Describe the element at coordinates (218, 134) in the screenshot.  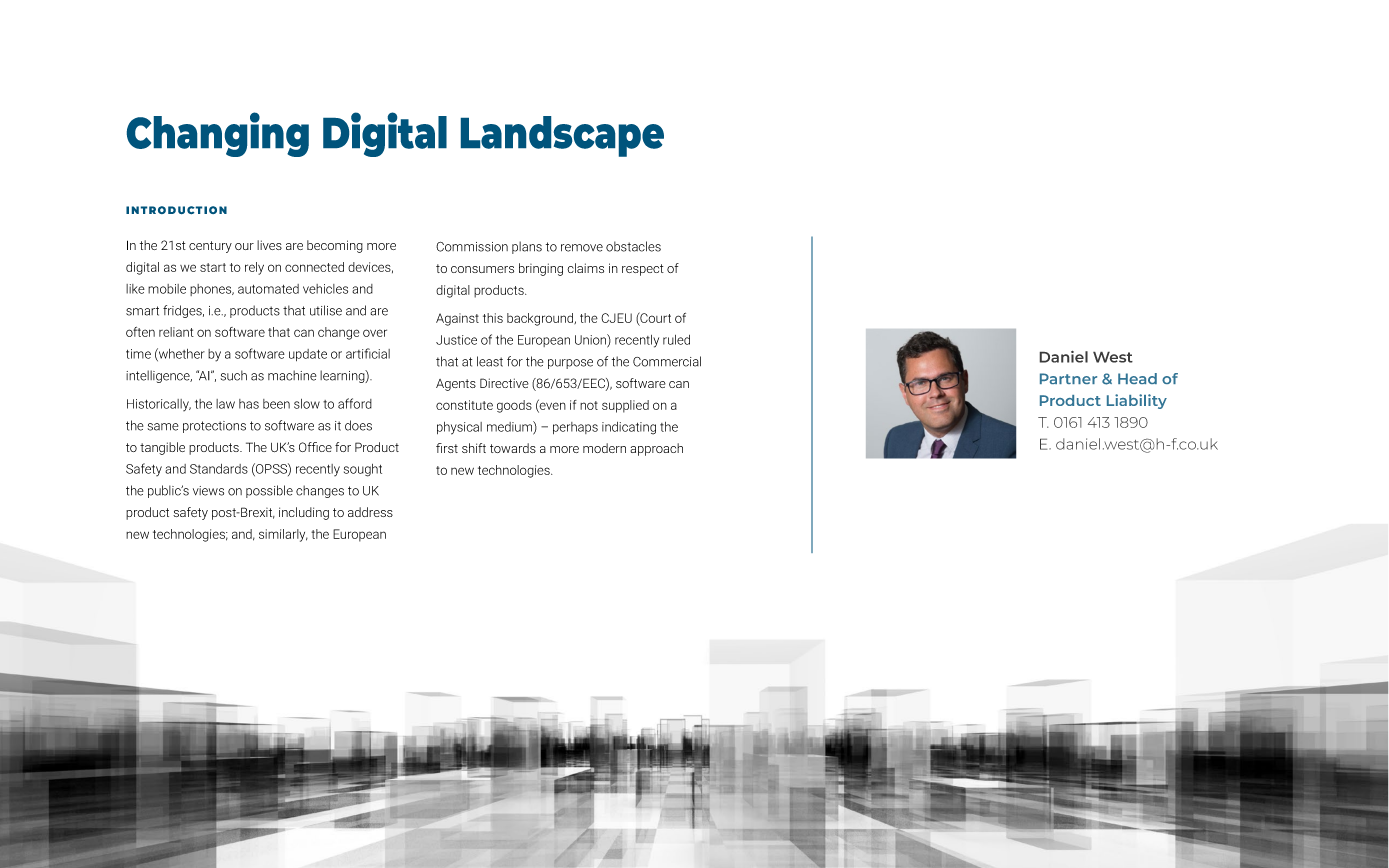
I see `Changing` at that location.
